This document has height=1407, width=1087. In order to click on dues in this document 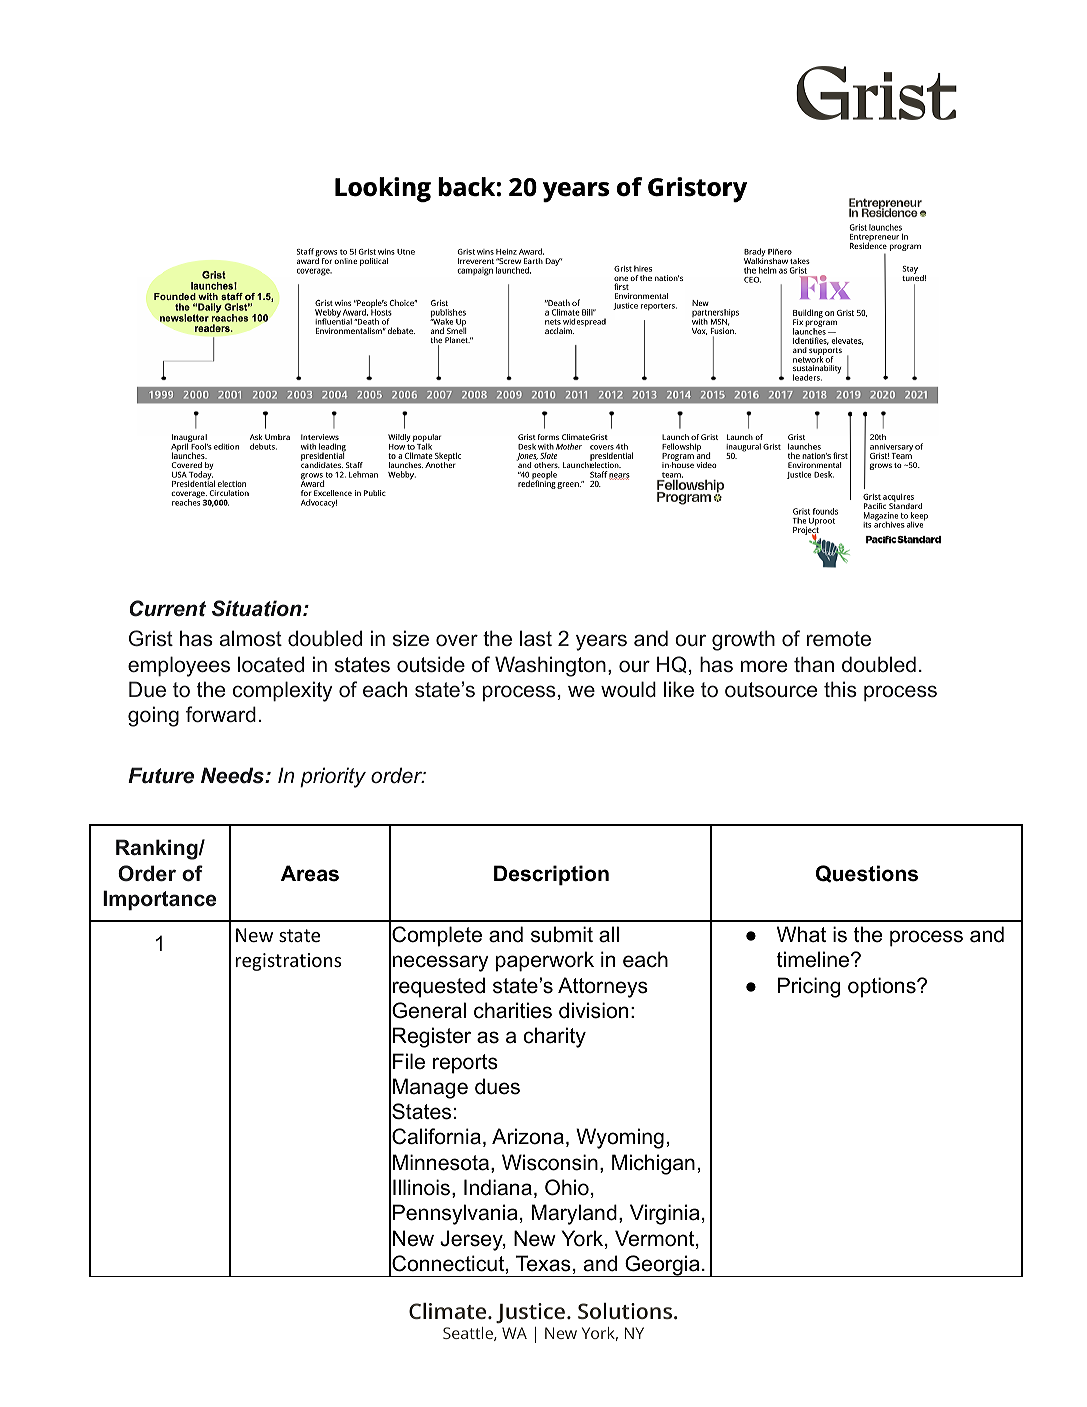, I will do `click(497, 1086)`.
